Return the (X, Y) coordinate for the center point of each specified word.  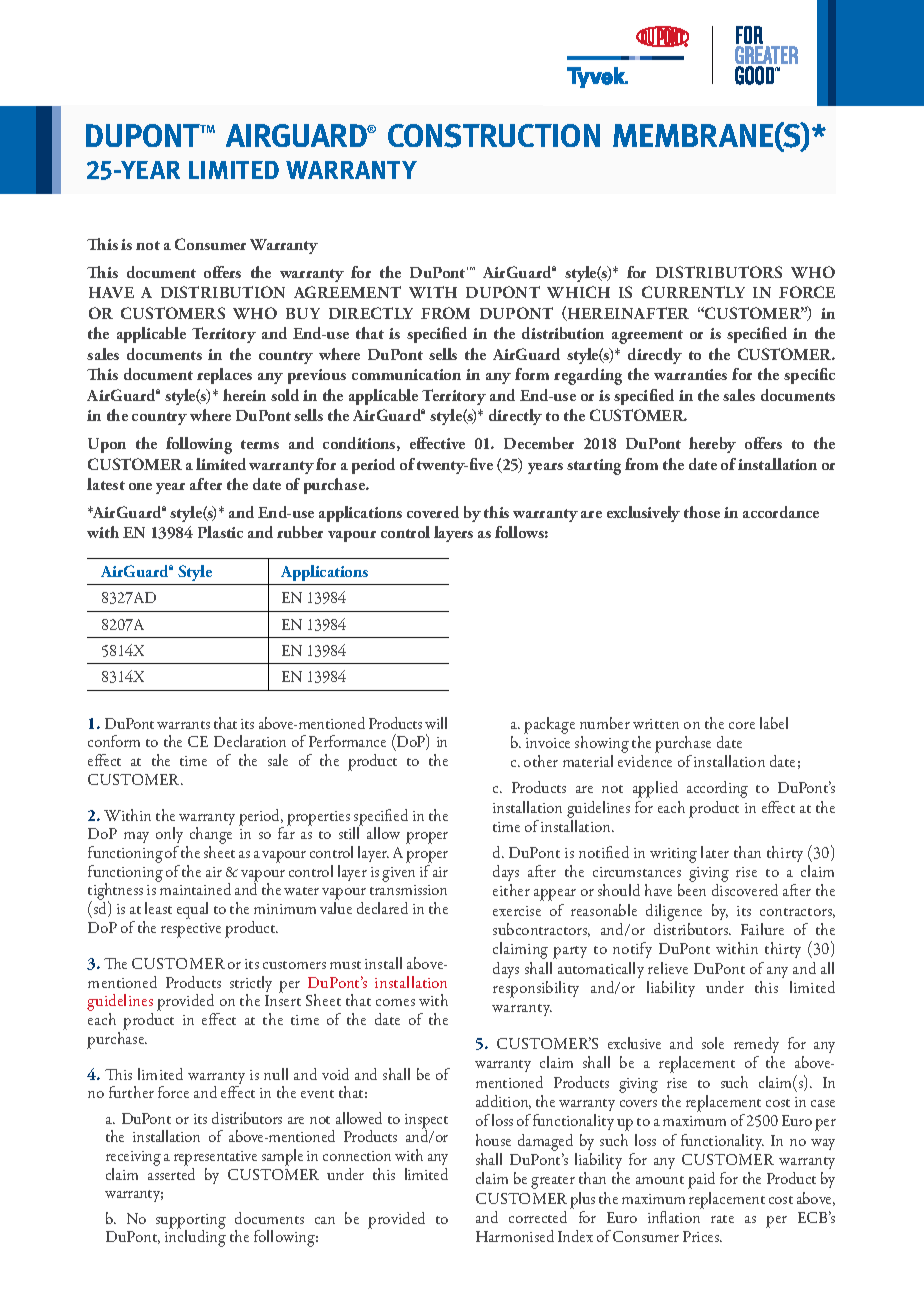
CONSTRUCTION (494, 136)
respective (191, 930)
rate (722, 1219)
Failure (762, 929)
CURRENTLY (693, 292)
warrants (183, 725)
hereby (712, 445)
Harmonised (515, 1236)
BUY (303, 313)
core (742, 725)
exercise (517, 911)
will (436, 723)
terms (260, 444)
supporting (191, 1222)
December (539, 443)
